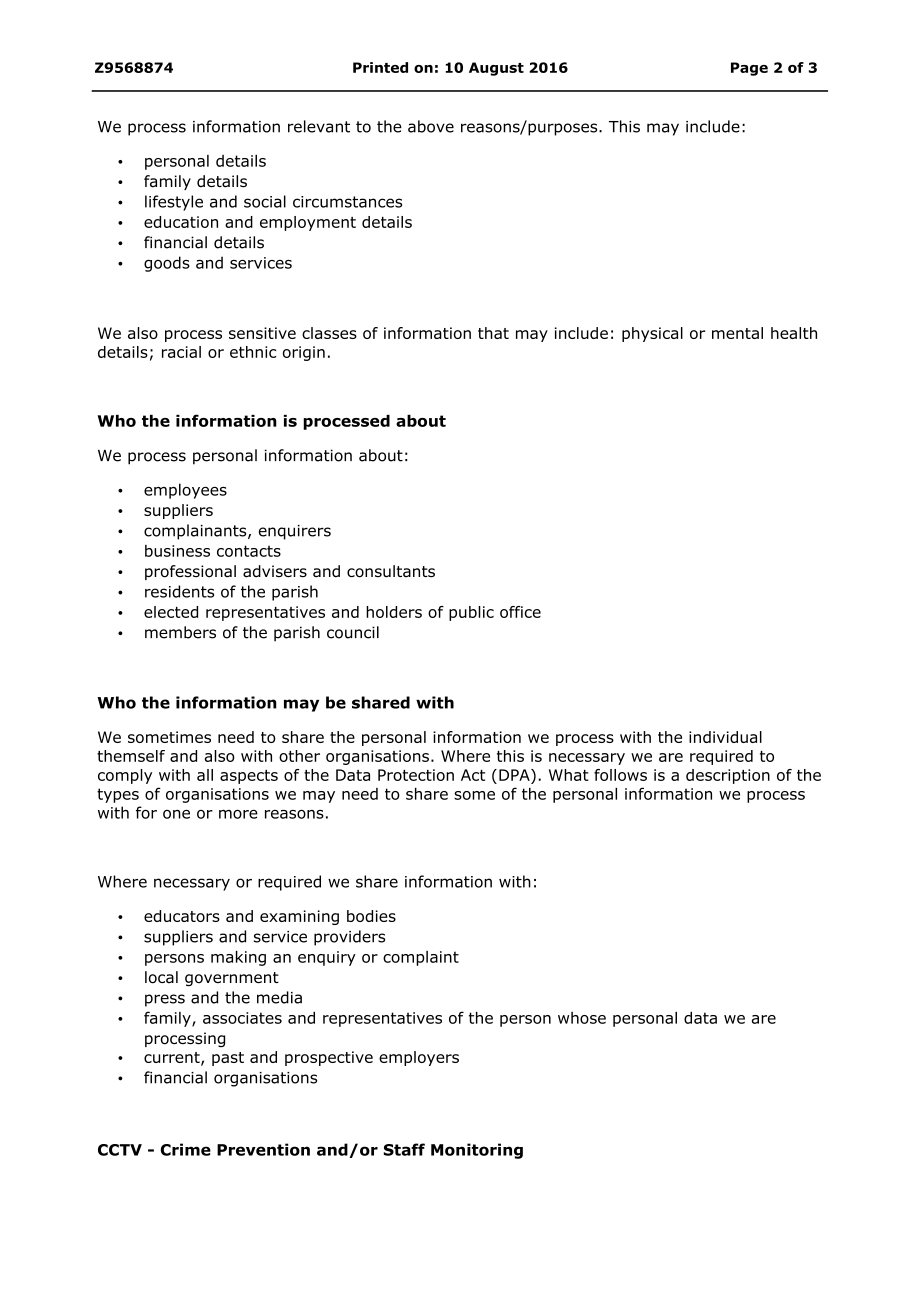  What do you see at coordinates (749, 69) in the screenshot?
I see `Page` at bounding box center [749, 69].
